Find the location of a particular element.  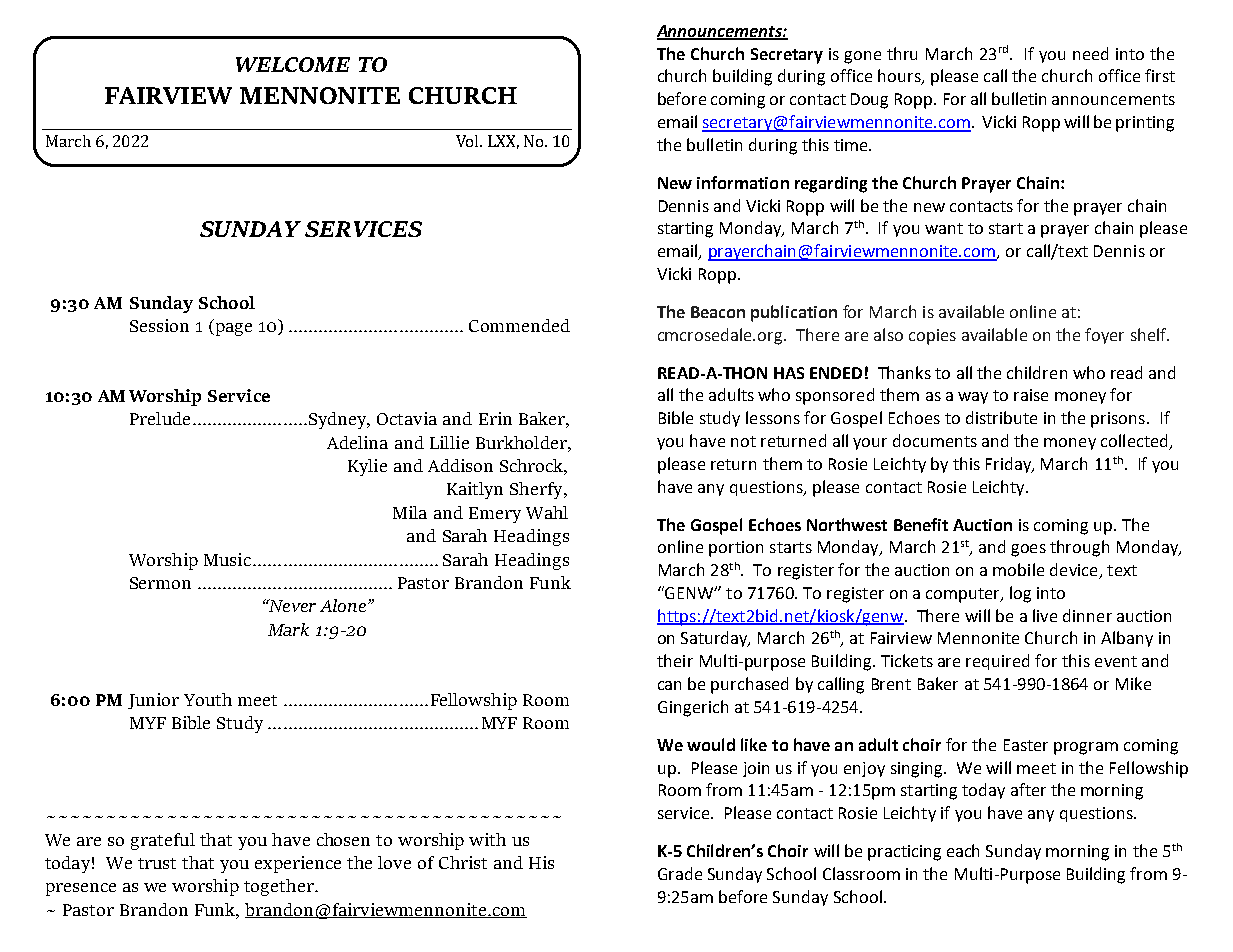

WELCOME is located at coordinates (293, 64).
